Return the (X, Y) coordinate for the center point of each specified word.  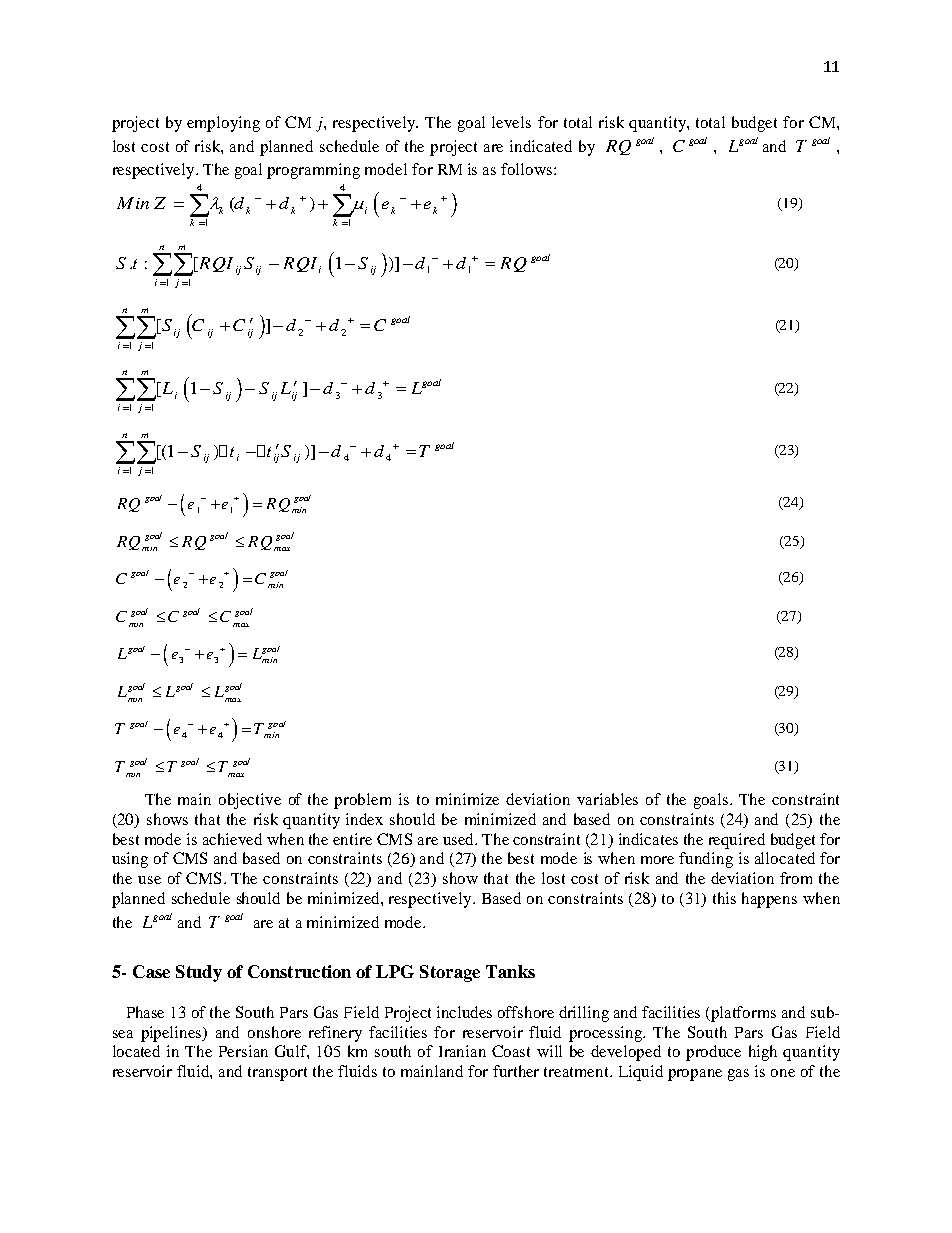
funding (706, 860)
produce (713, 1053)
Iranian (462, 1051)
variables (607, 799)
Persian (243, 1051)
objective (250, 801)
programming (313, 171)
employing (223, 124)
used (459, 839)
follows (528, 169)
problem (362, 801)
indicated (541, 146)
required (737, 841)
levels (511, 122)
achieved (232, 839)
